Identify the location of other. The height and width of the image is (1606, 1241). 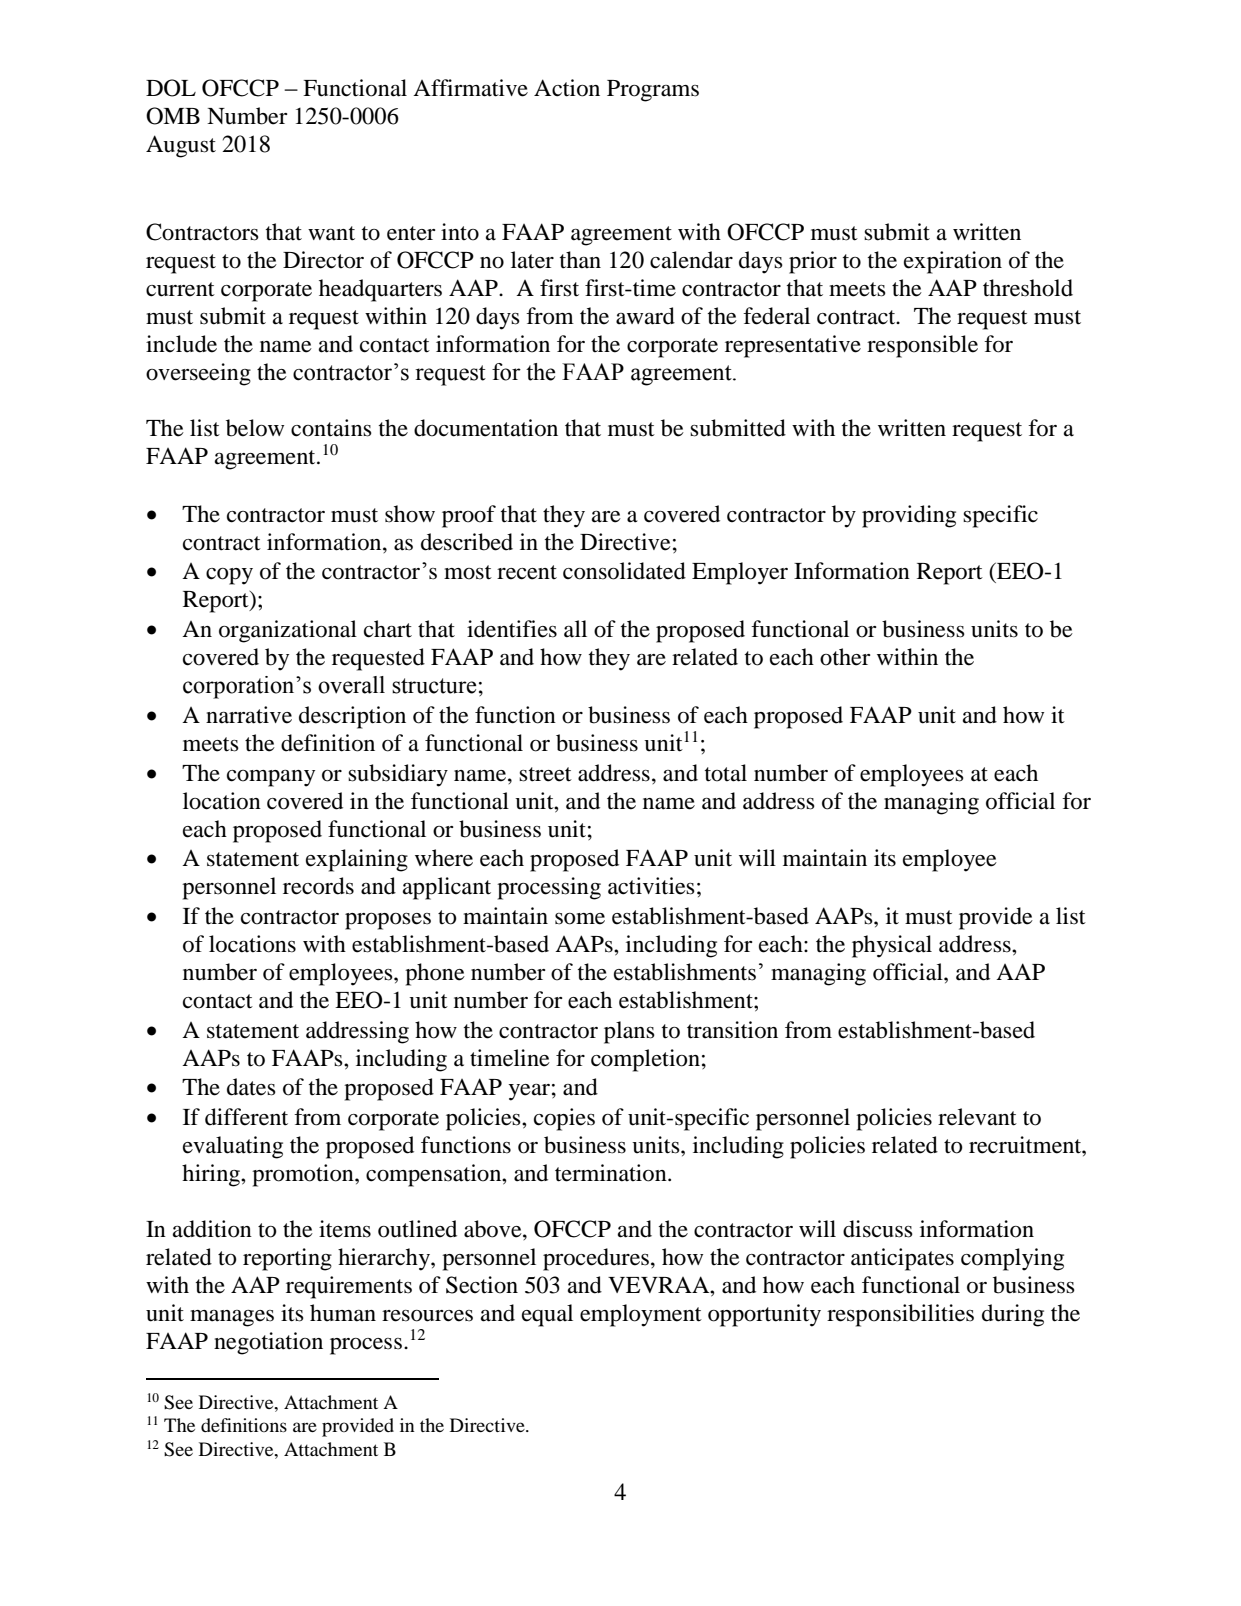
(845, 657).
